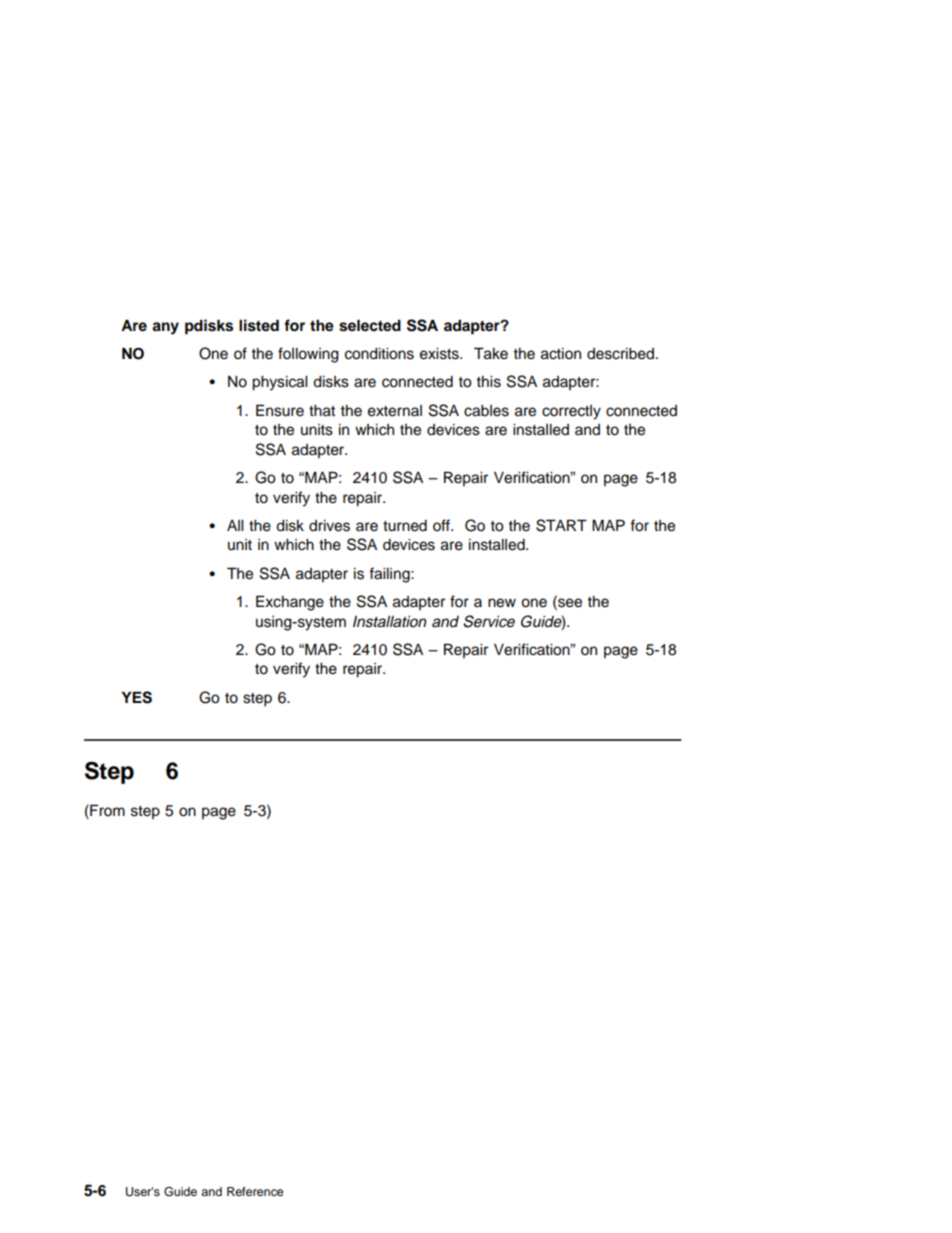 Image resolution: width=952 pixels, height=1233 pixels. I want to click on turned, so click(405, 526).
